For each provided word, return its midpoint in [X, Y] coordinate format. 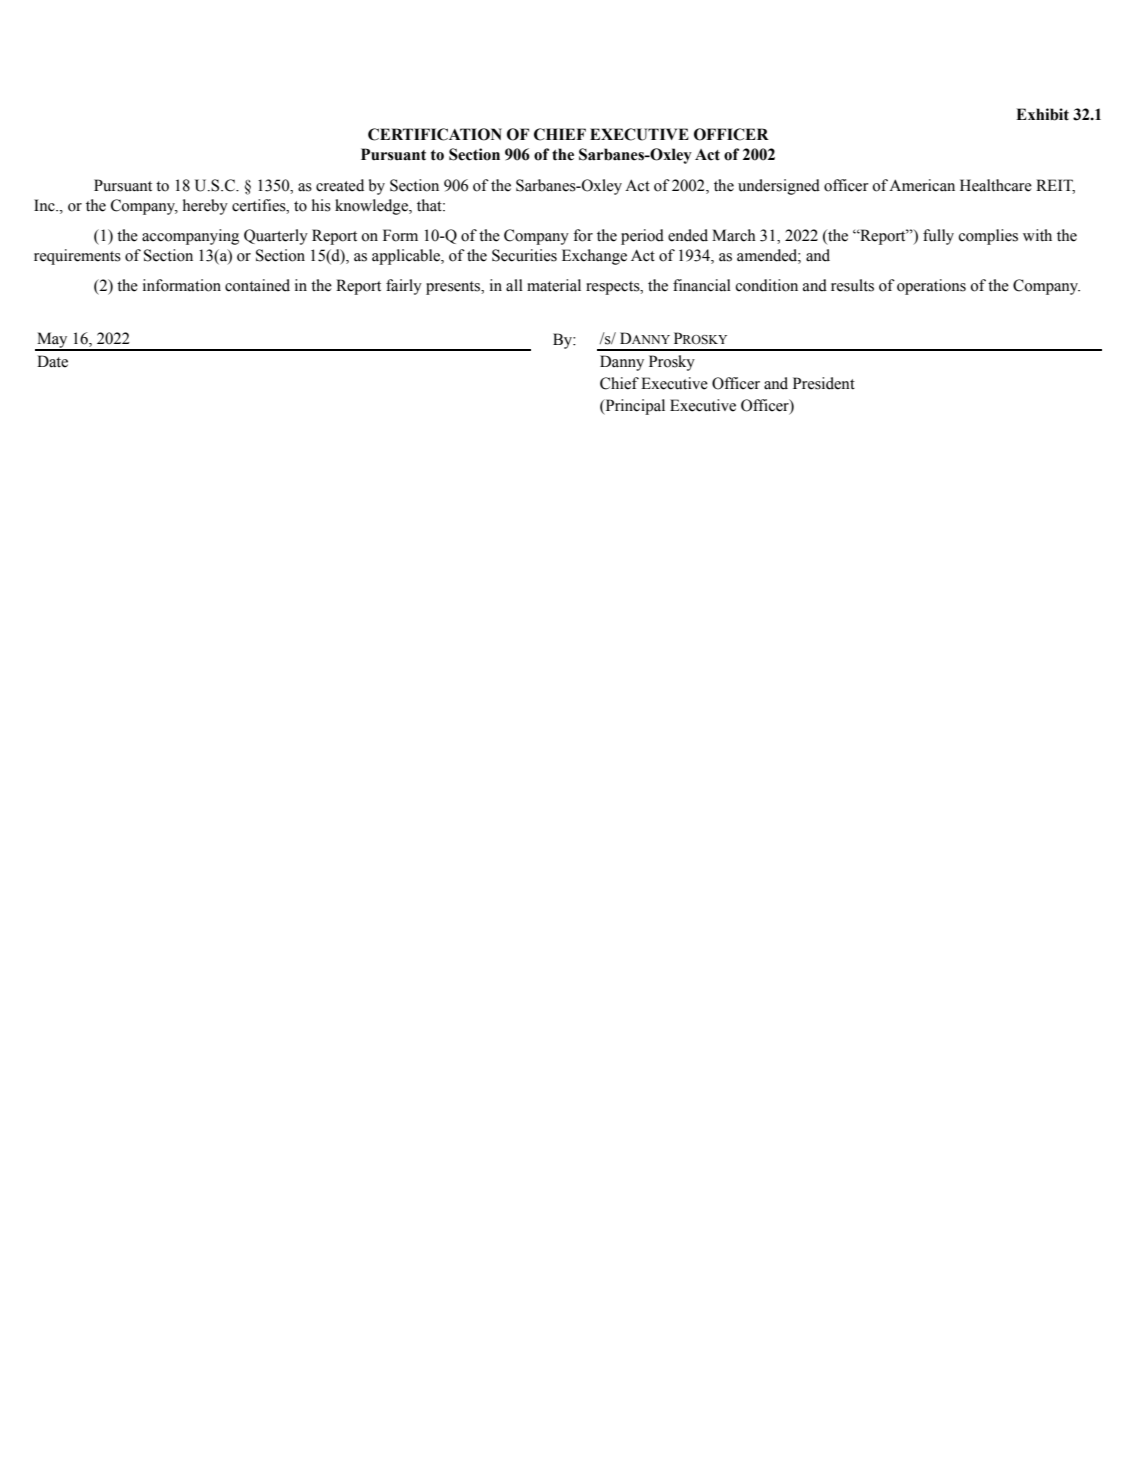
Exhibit [1042, 114]
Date [52, 361]
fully [938, 237]
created [340, 185]
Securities [524, 255]
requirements [77, 257]
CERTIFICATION [435, 134]
